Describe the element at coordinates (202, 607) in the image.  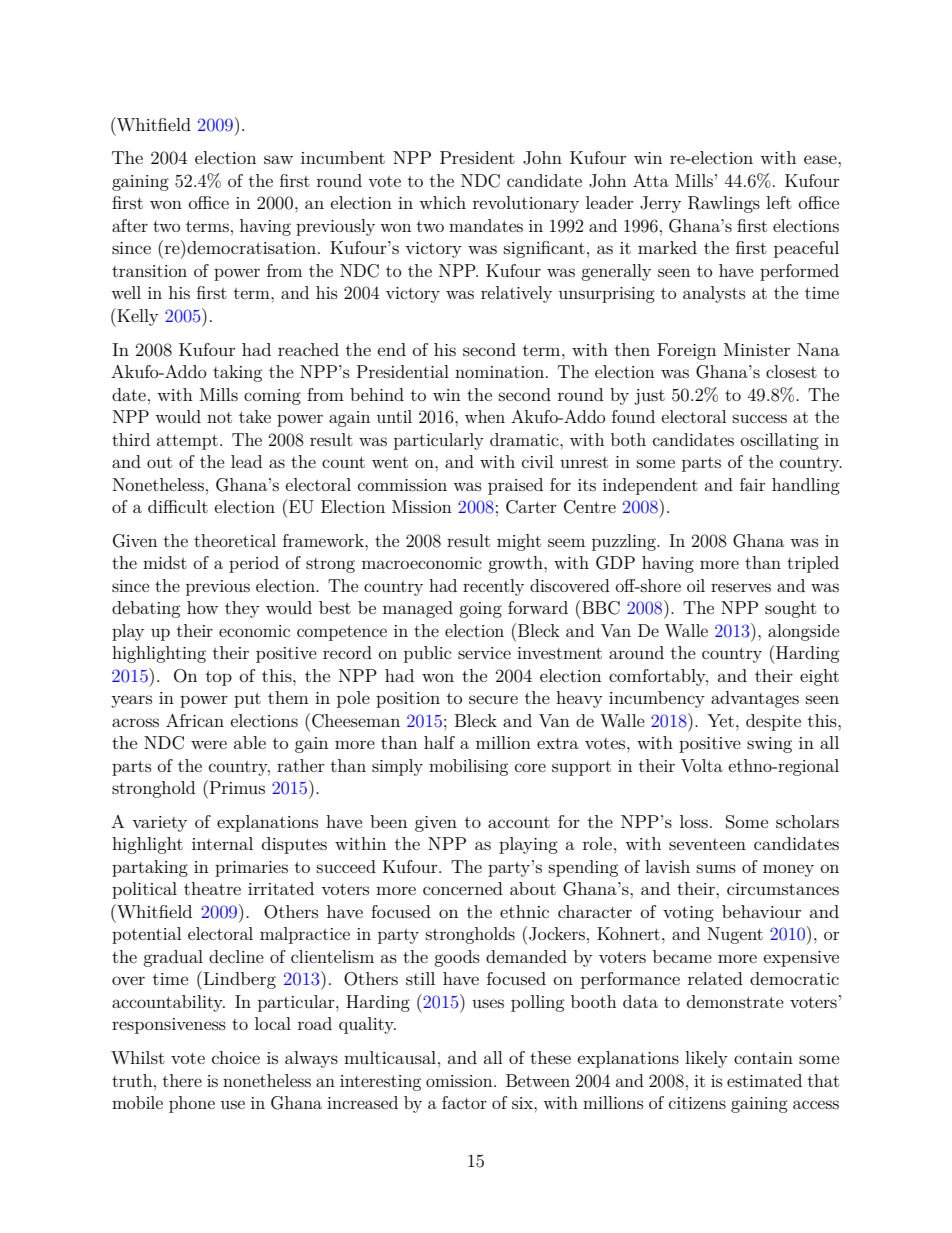
I see `how` at that location.
